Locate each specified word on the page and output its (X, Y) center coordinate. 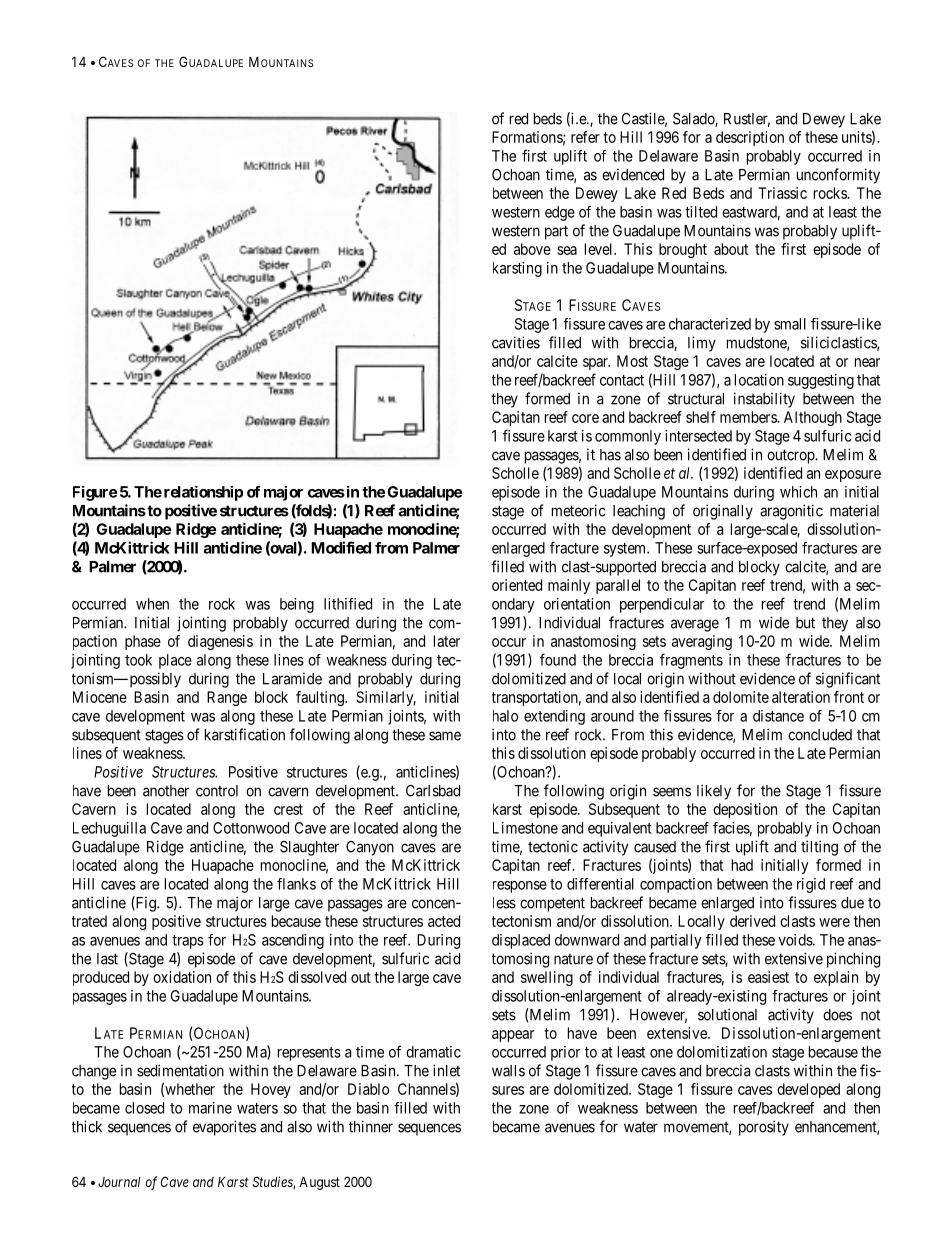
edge (560, 213)
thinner (371, 1126)
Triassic (782, 193)
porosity (764, 1128)
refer (585, 137)
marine (210, 1108)
